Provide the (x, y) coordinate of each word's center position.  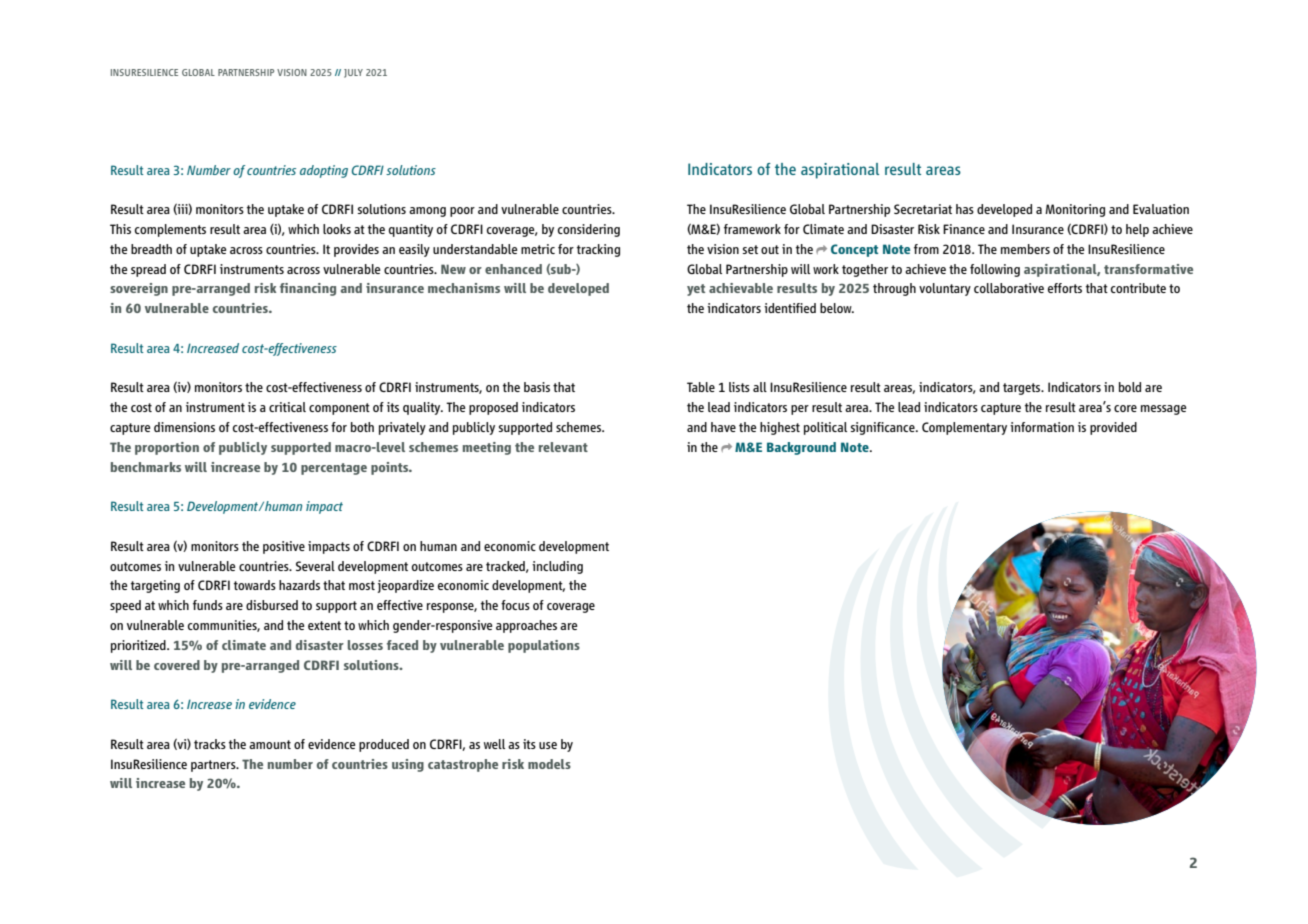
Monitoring (1075, 210)
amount (270, 744)
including (557, 567)
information (1042, 427)
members (1025, 249)
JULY (353, 73)
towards (255, 585)
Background (801, 448)
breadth (151, 249)
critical (287, 407)
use (548, 745)
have (723, 427)
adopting (324, 171)
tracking (598, 250)
